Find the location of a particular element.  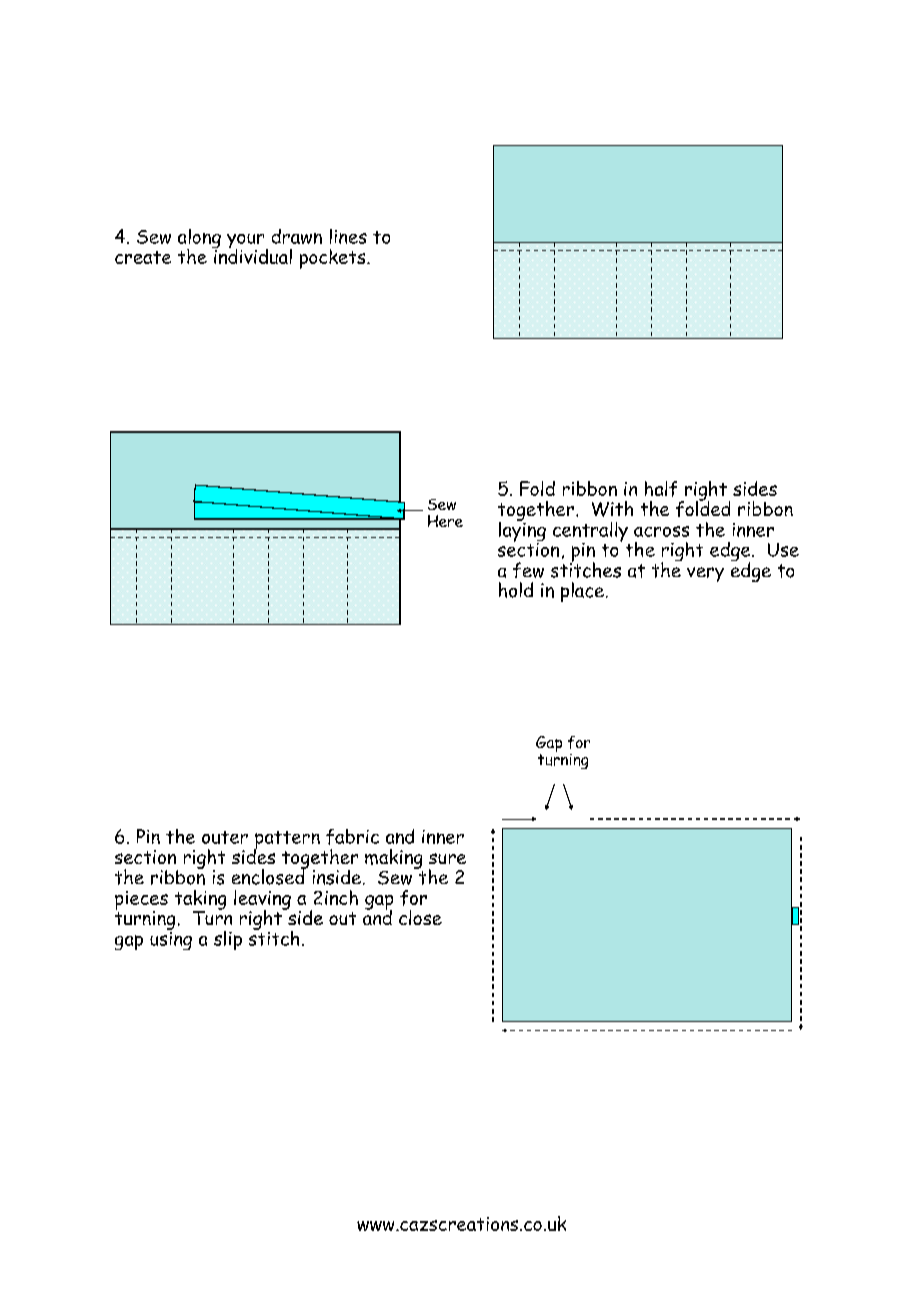

laying is located at coordinates (522, 531).
